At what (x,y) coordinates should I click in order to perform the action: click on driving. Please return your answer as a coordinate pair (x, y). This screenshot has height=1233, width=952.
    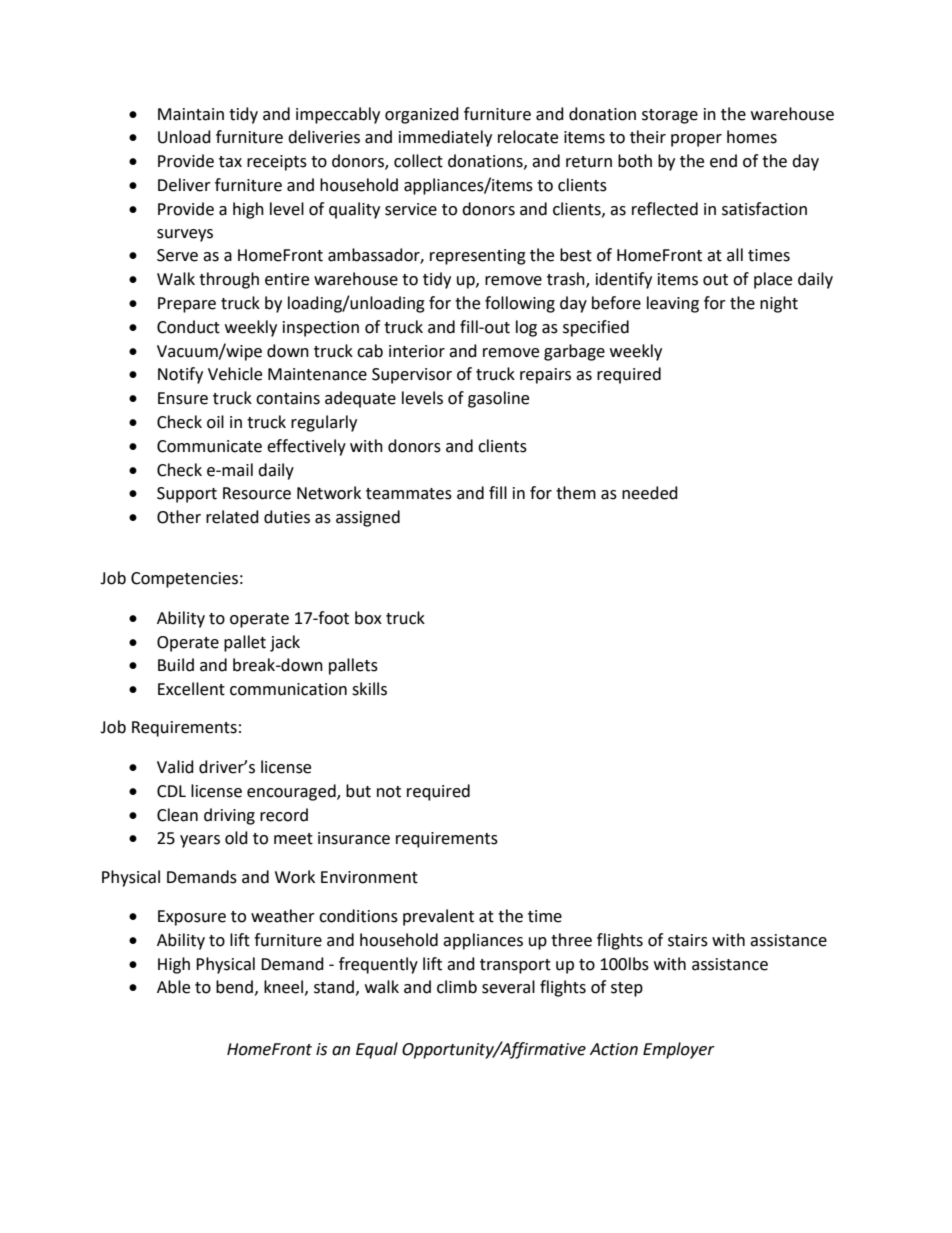
    Looking at the image, I should click on (229, 816).
